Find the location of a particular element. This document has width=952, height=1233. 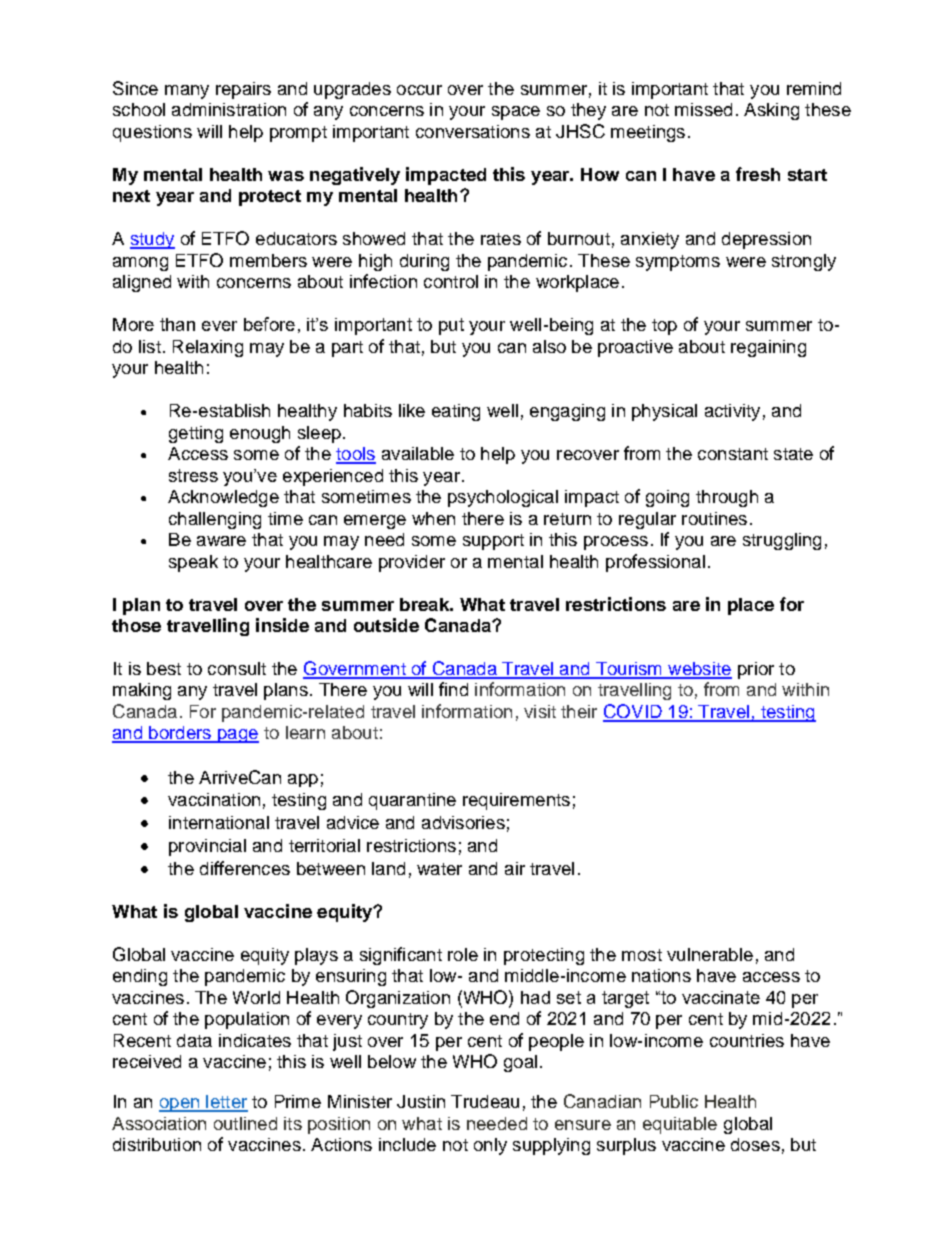

Trudeau is located at coordinates (485, 1101).
